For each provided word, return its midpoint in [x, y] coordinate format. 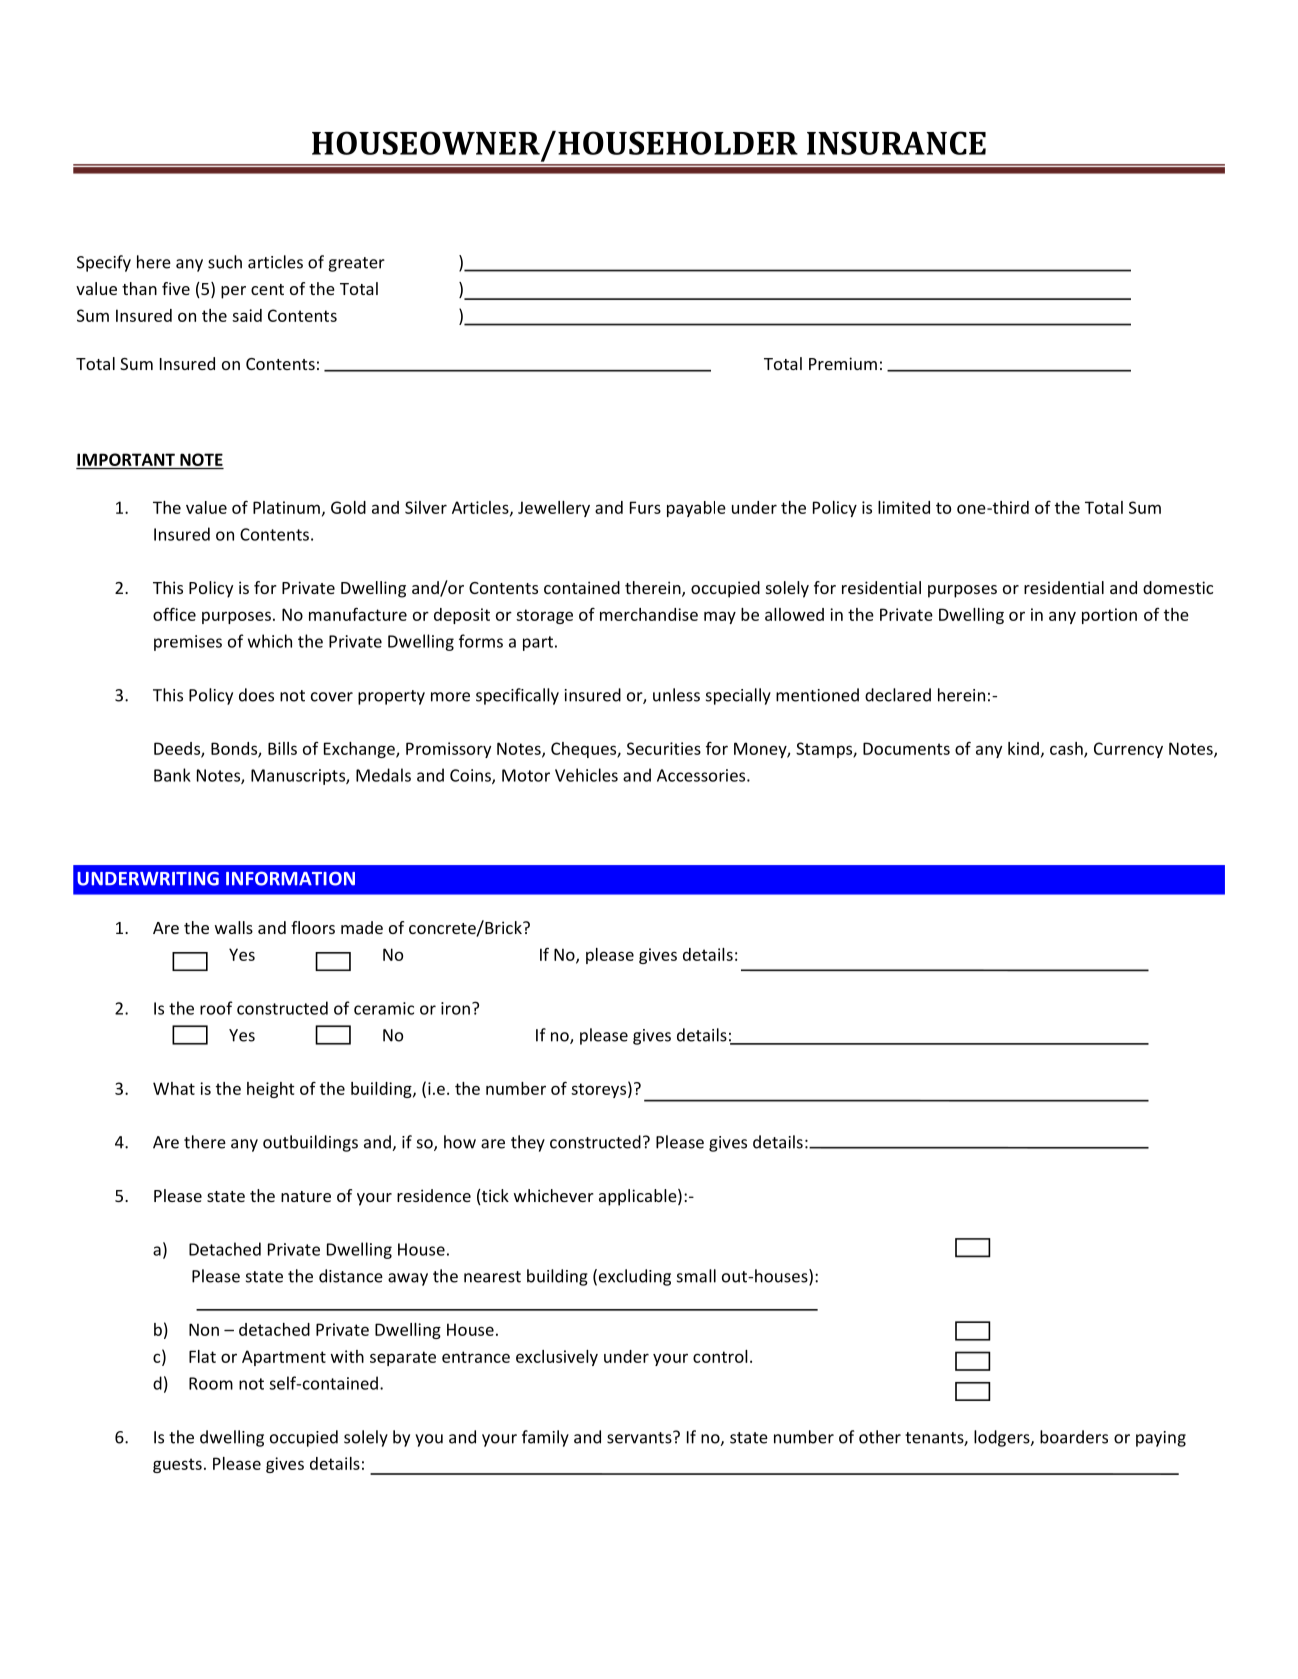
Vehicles [586, 775]
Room [211, 1383]
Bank [172, 775]
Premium [843, 363]
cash [1067, 749]
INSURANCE [896, 143]
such [225, 262]
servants [640, 1437]
